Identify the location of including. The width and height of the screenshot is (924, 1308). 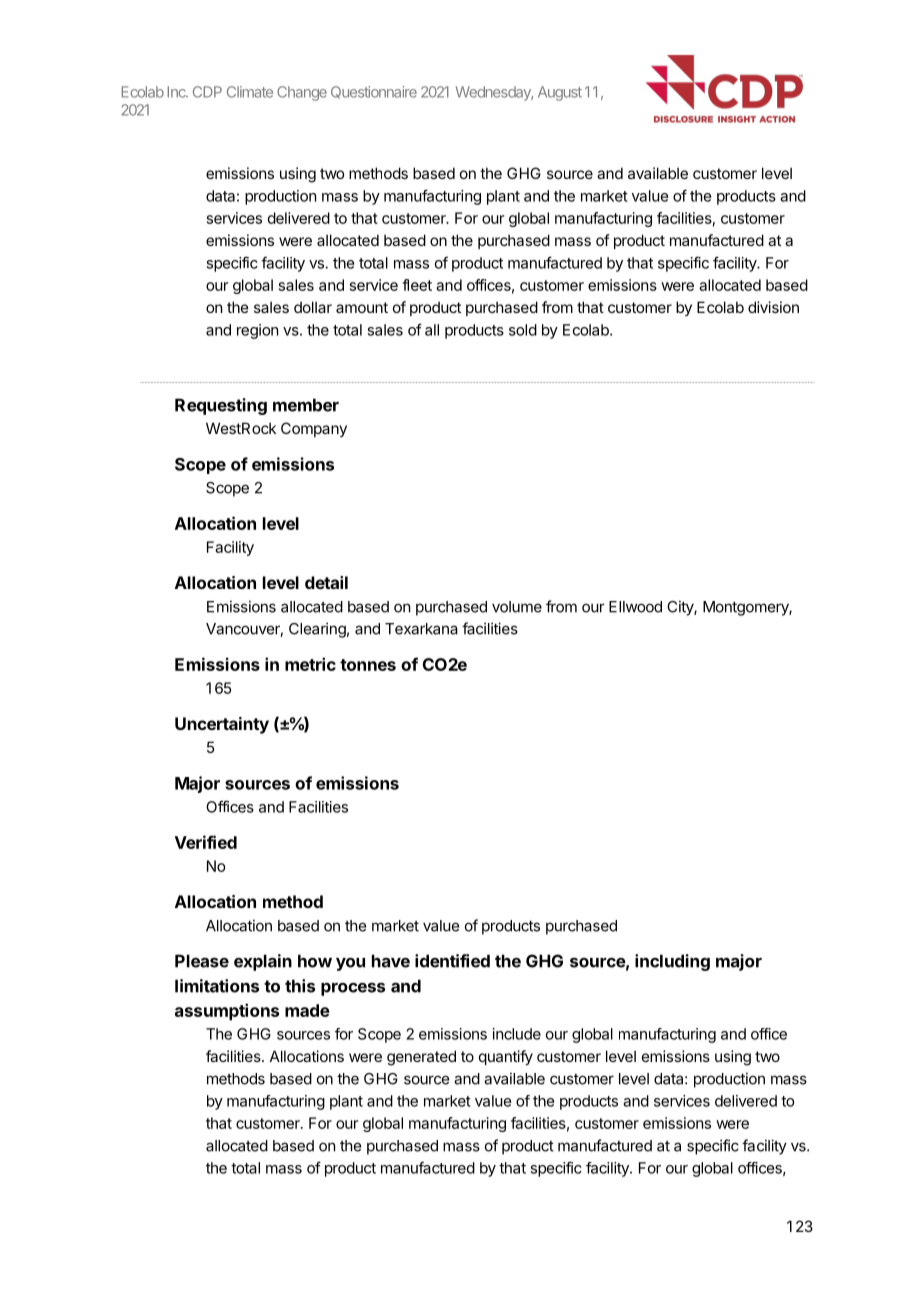
(672, 962).
